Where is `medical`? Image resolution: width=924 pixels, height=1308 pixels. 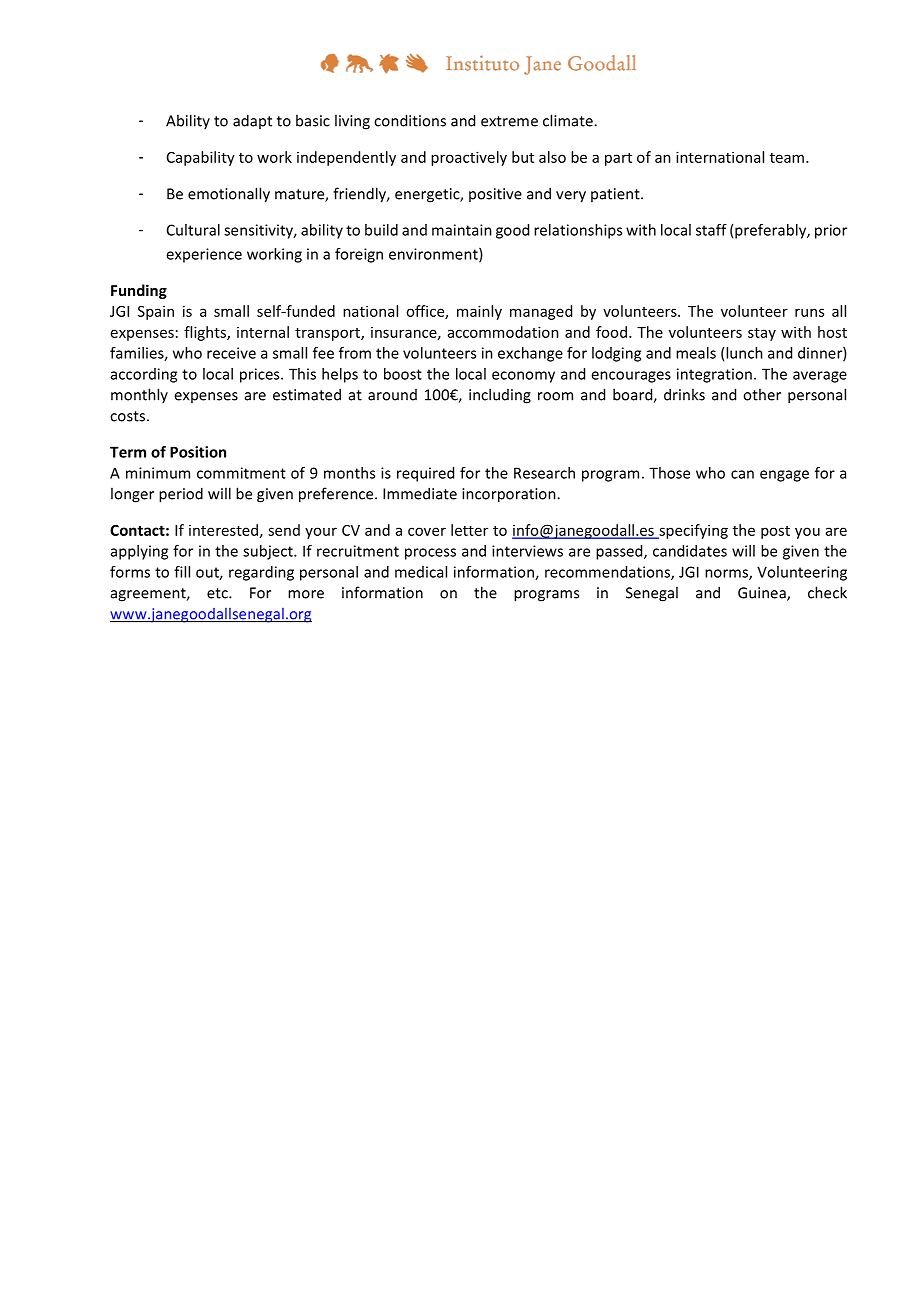
medical is located at coordinates (421, 572).
